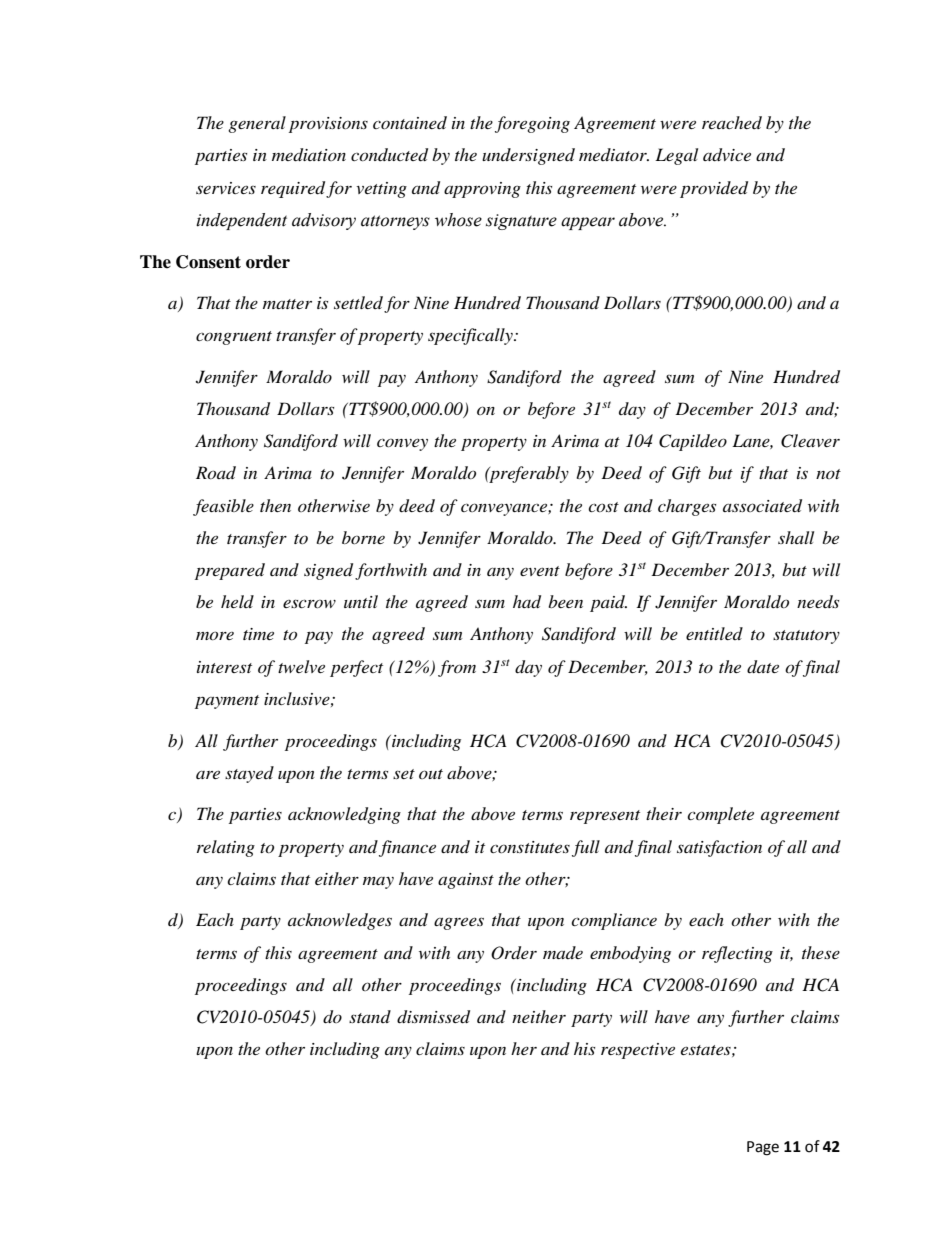 This screenshot has width=952, height=1233. I want to click on Page, so click(763, 1148).
